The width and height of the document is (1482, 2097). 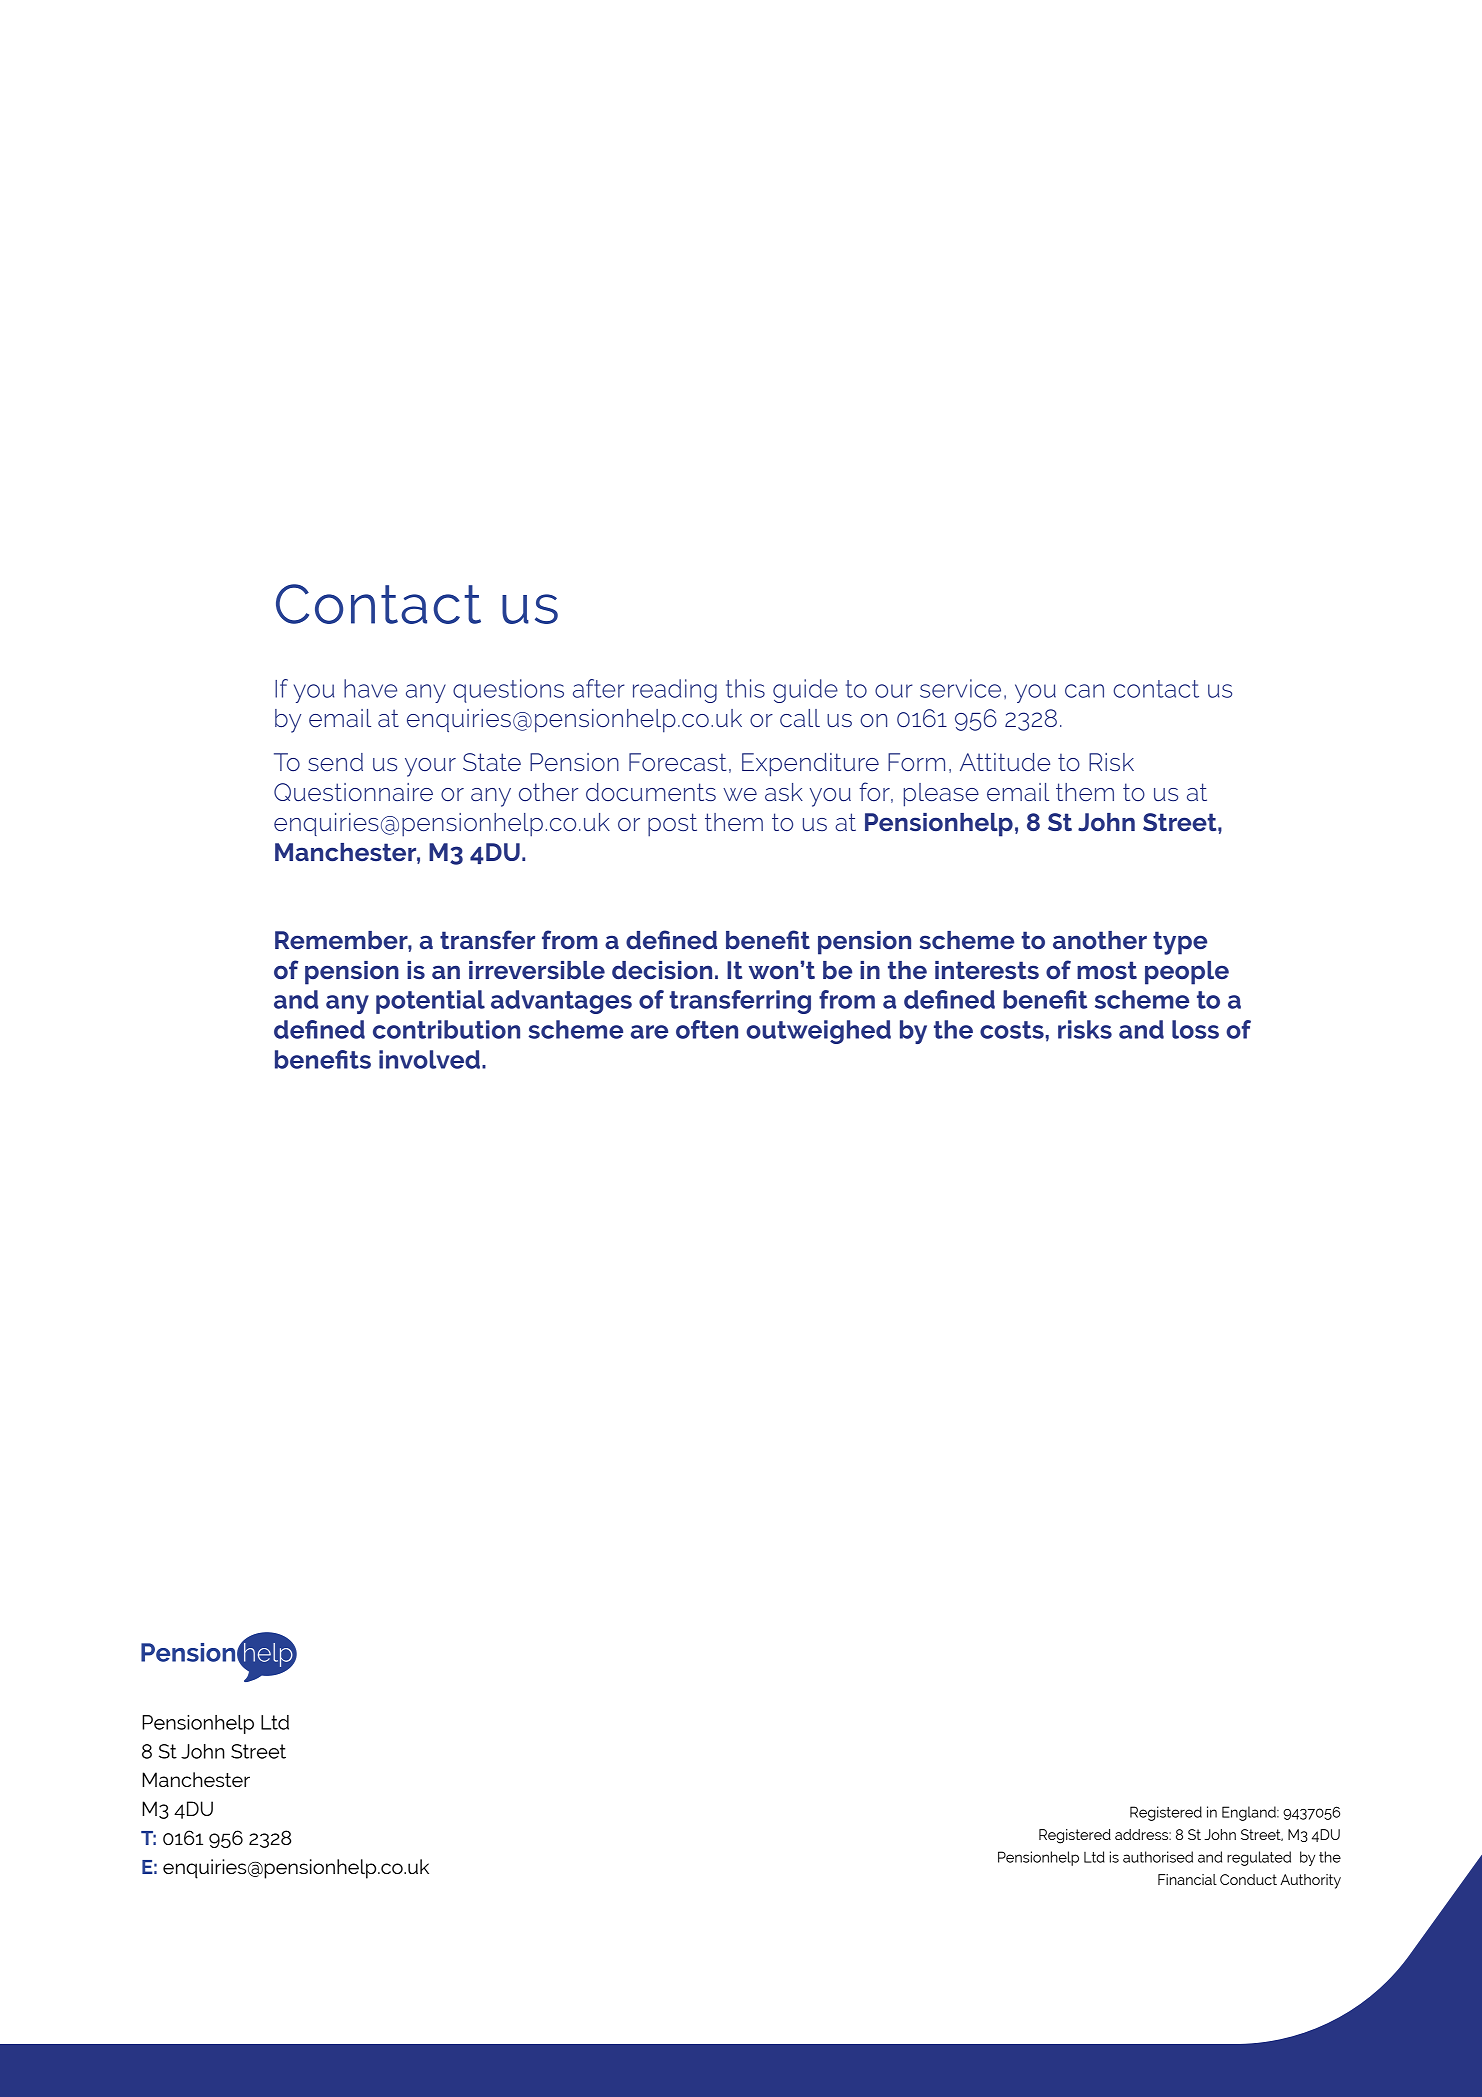 I want to click on loss, so click(x=1195, y=1029).
